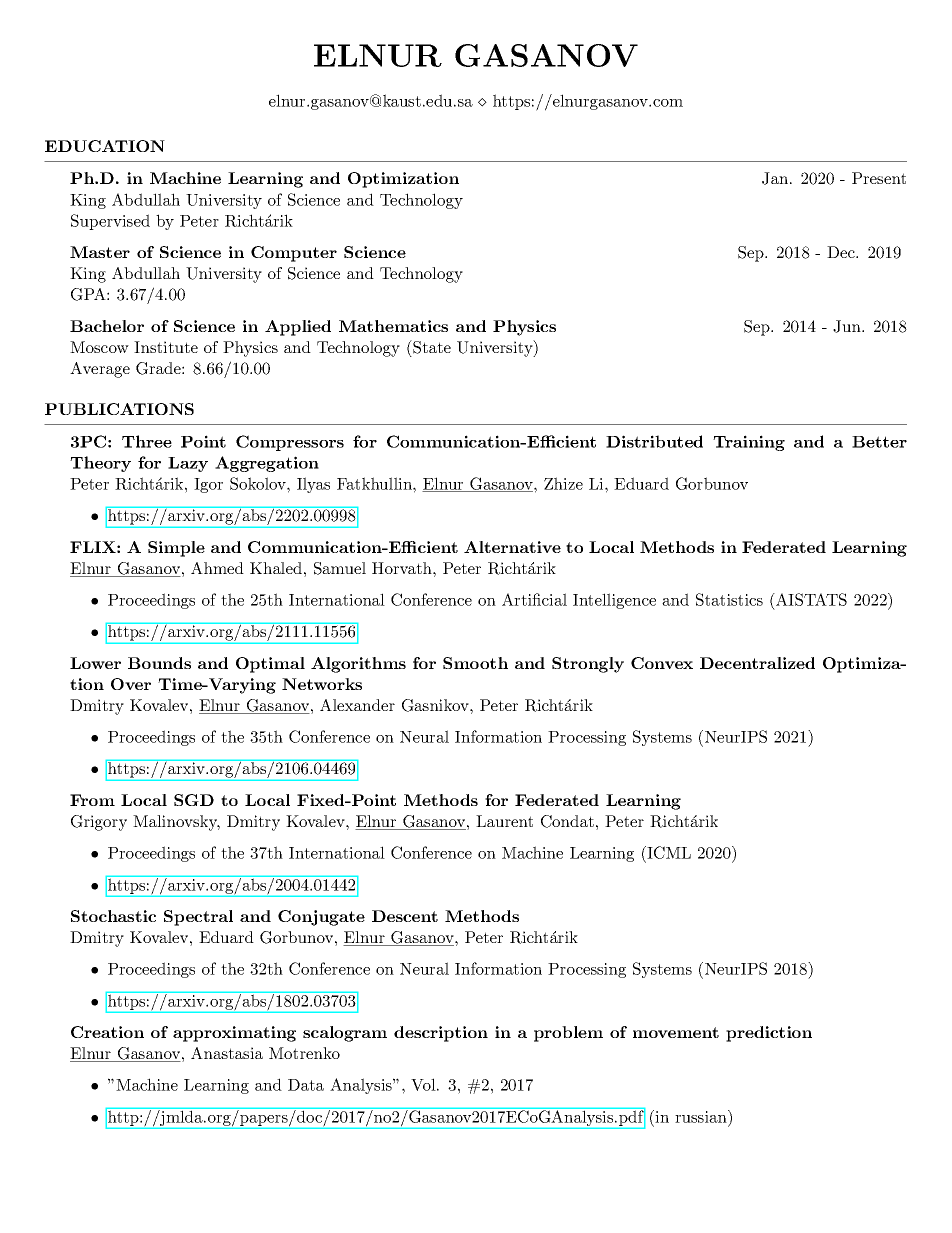 The width and height of the screenshot is (952, 1233). I want to click on SGD, so click(194, 800).
